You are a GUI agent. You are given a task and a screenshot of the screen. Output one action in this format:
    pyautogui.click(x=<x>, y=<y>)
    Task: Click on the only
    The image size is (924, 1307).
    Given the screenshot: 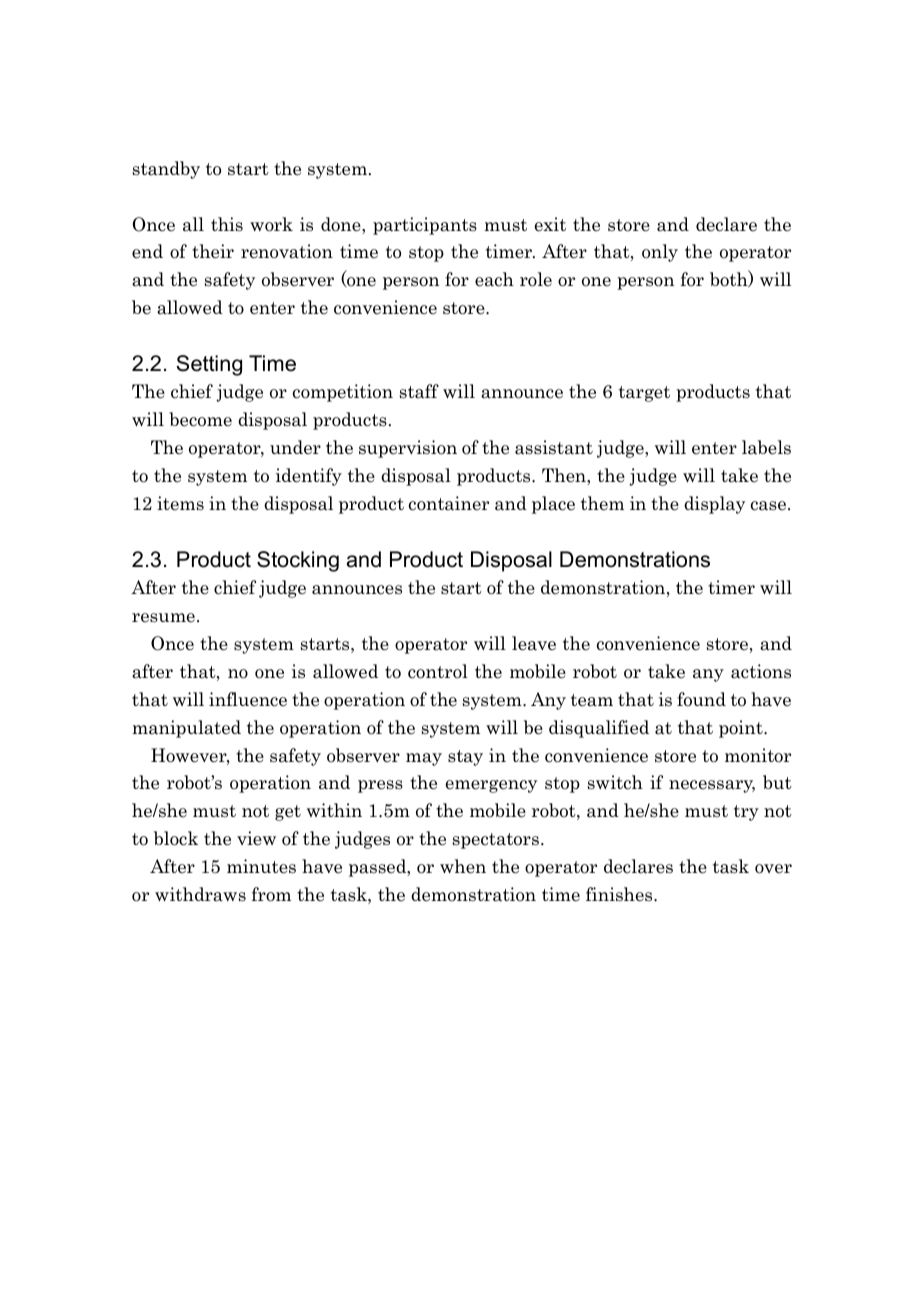 What is the action you would take?
    pyautogui.click(x=660, y=253)
